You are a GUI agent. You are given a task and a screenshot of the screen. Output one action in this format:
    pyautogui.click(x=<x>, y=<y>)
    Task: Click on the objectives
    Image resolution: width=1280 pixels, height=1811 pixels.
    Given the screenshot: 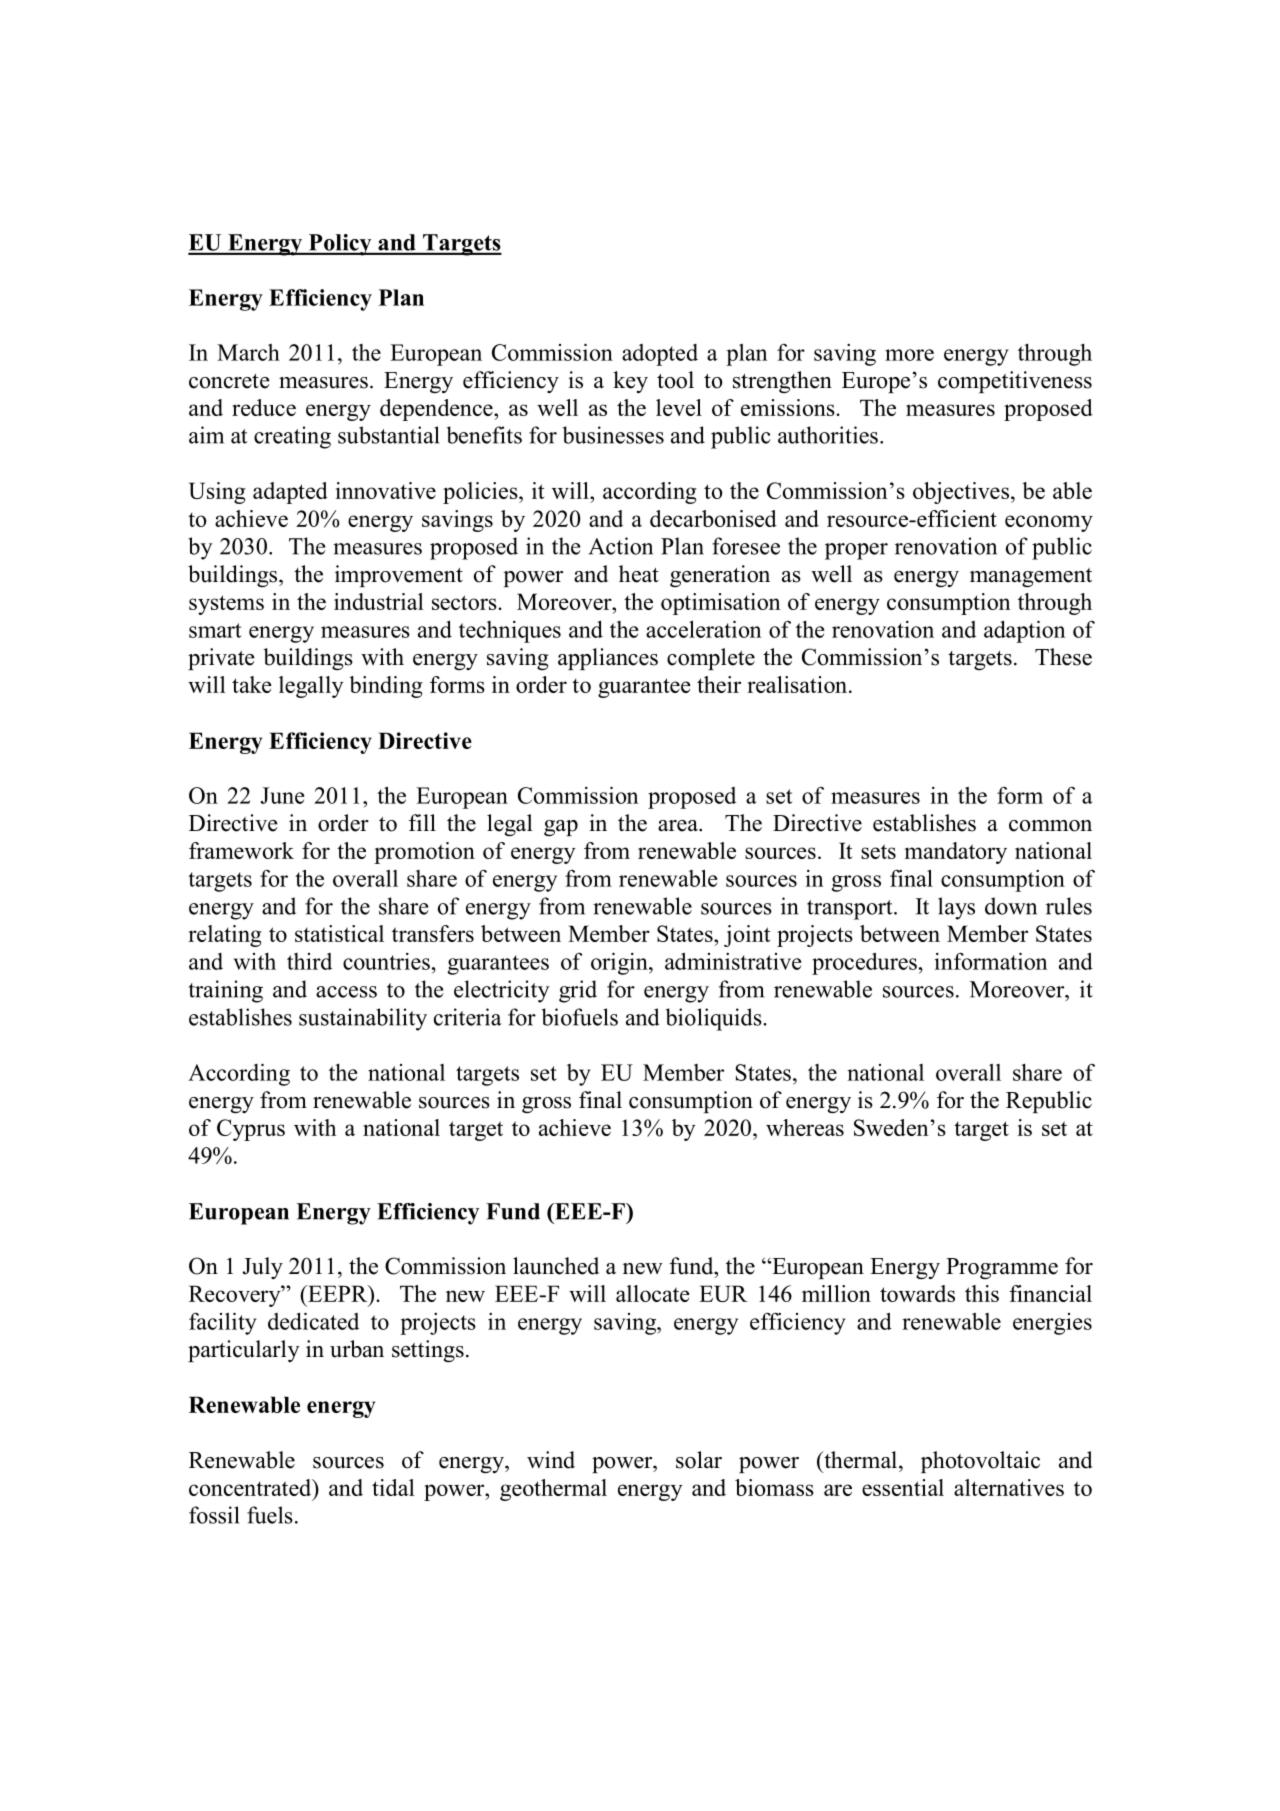 What is the action you would take?
    pyautogui.click(x=961, y=493)
